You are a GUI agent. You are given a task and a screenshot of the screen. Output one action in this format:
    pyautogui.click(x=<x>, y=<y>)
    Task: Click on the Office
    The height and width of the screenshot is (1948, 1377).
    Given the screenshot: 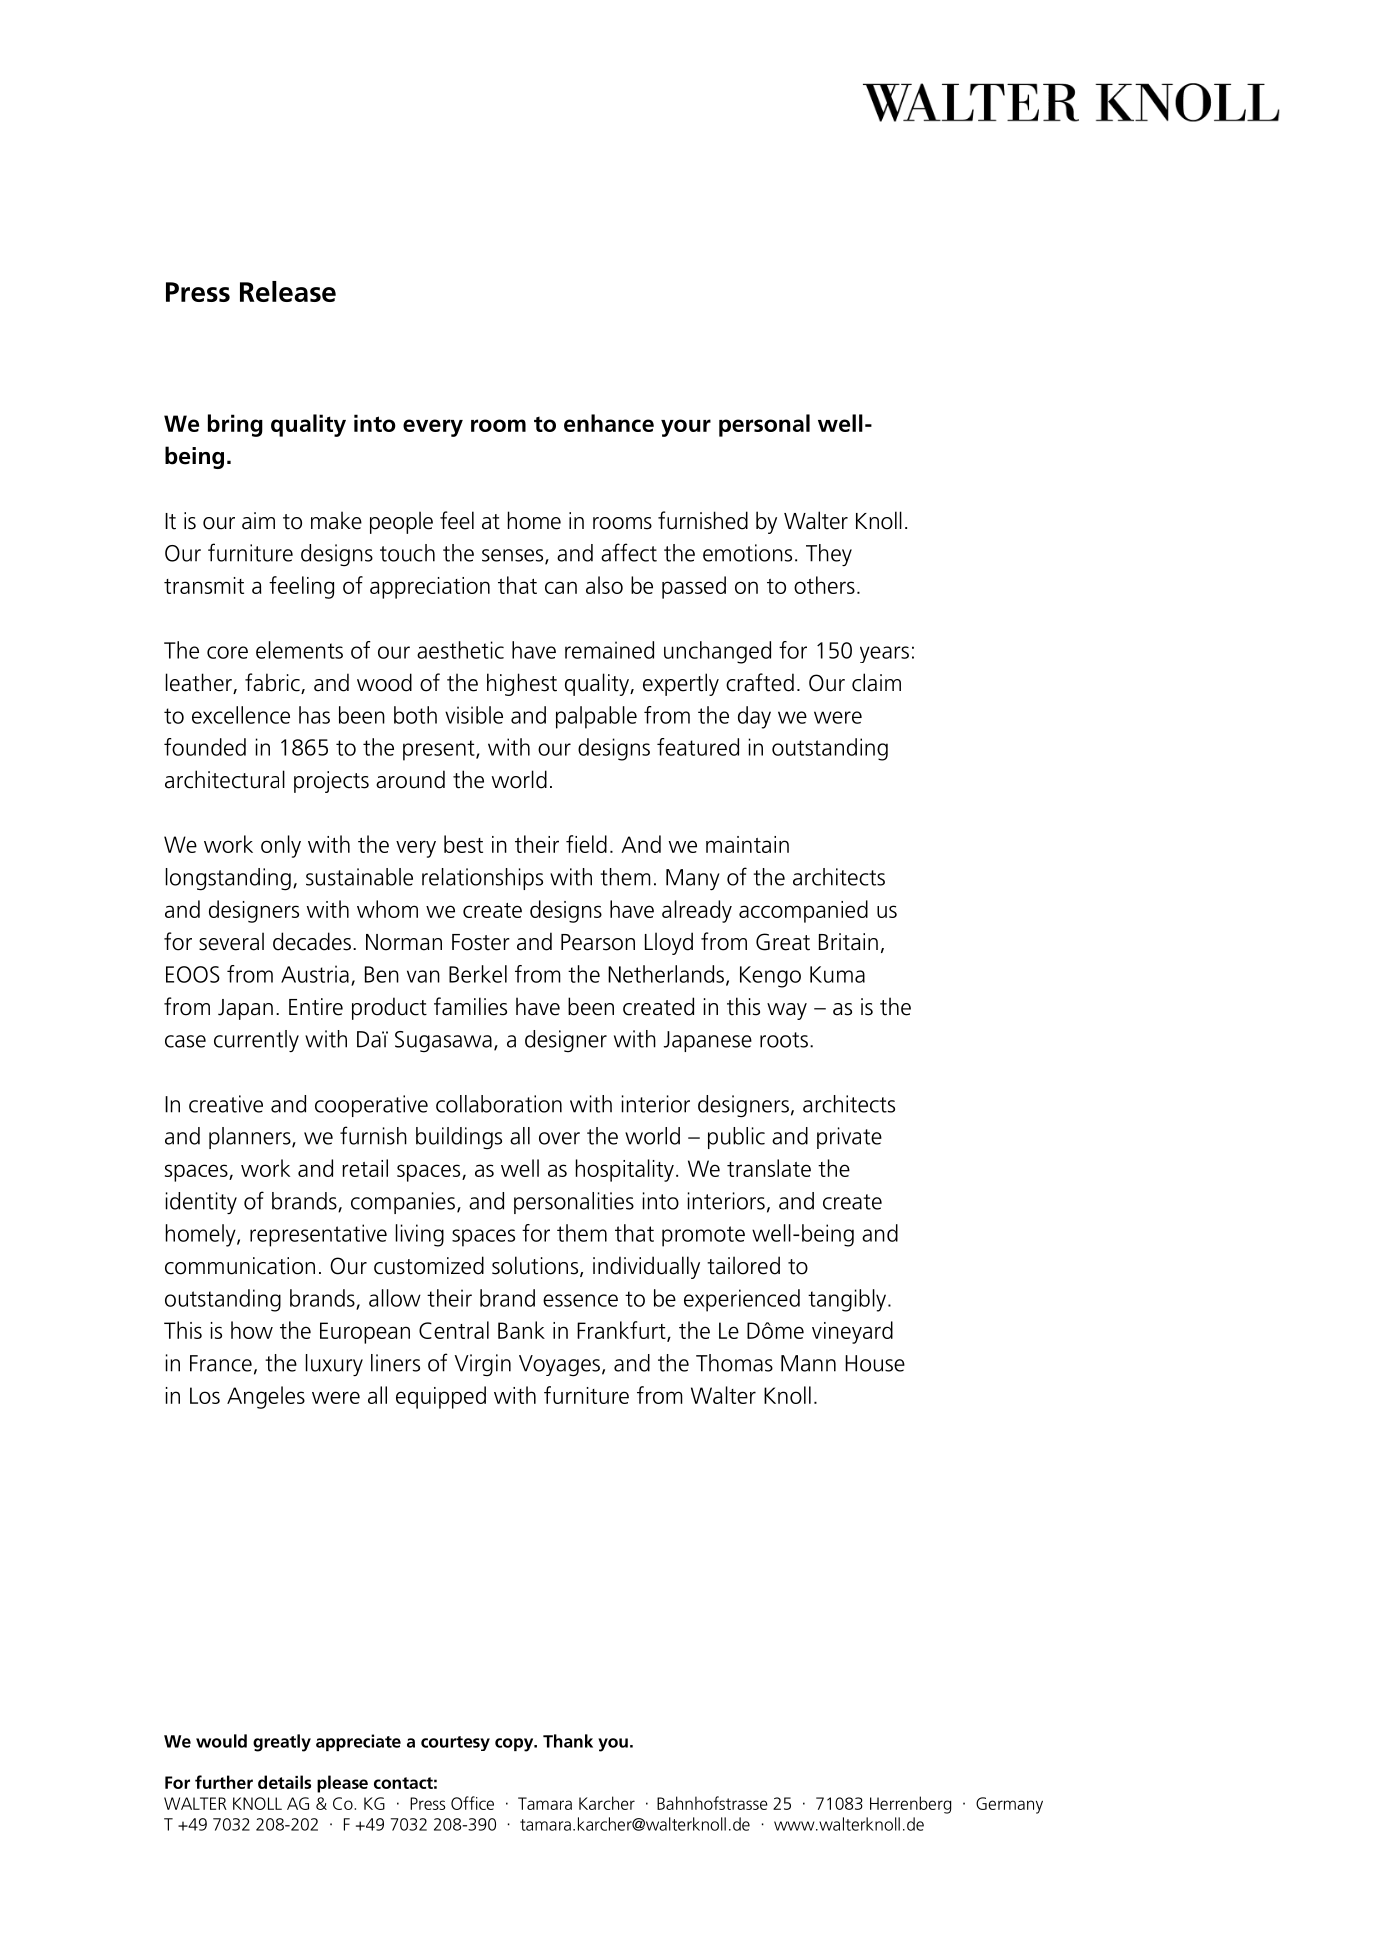 What is the action you would take?
    pyautogui.click(x=472, y=1803)
